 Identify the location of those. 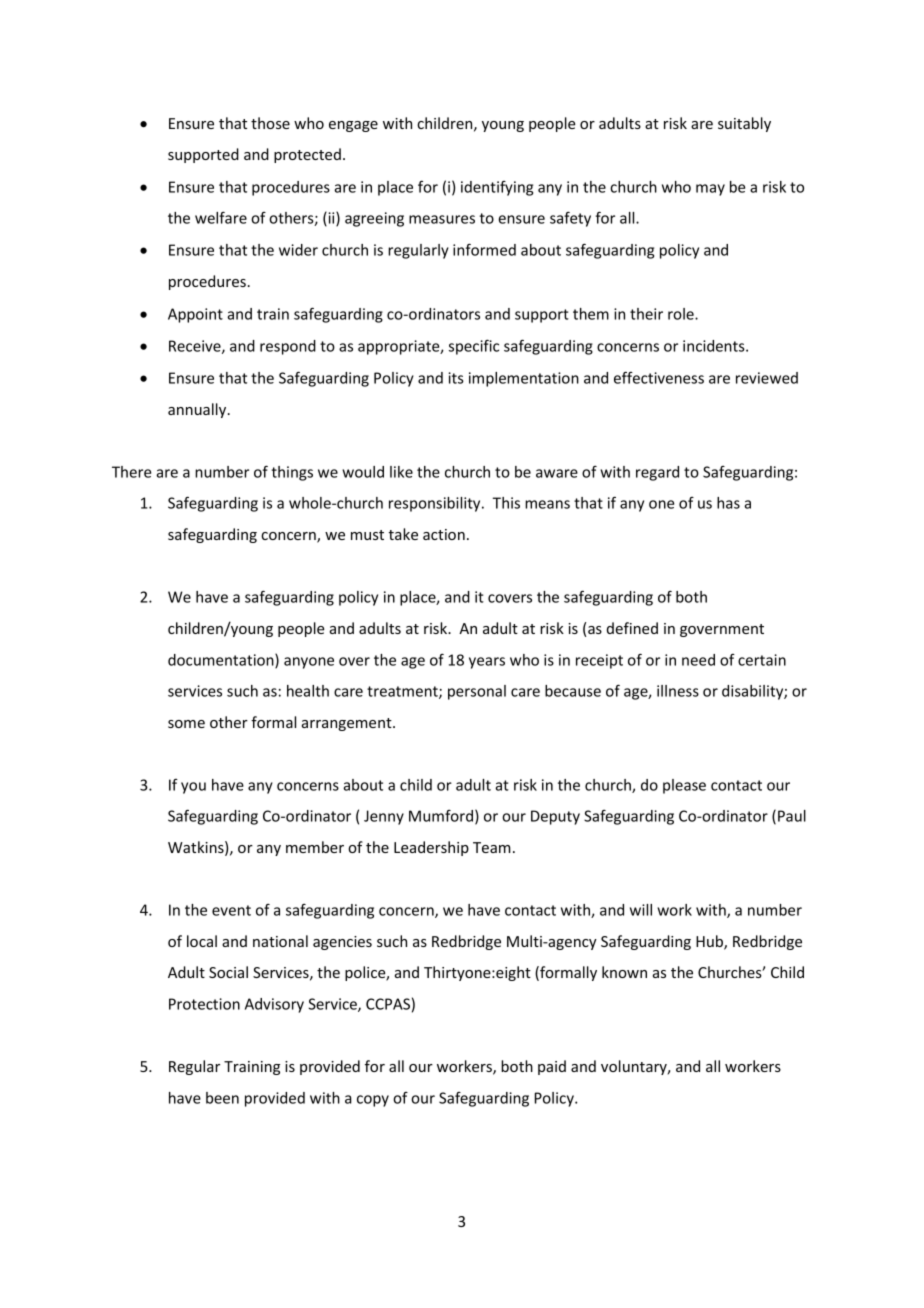
(270, 123).
